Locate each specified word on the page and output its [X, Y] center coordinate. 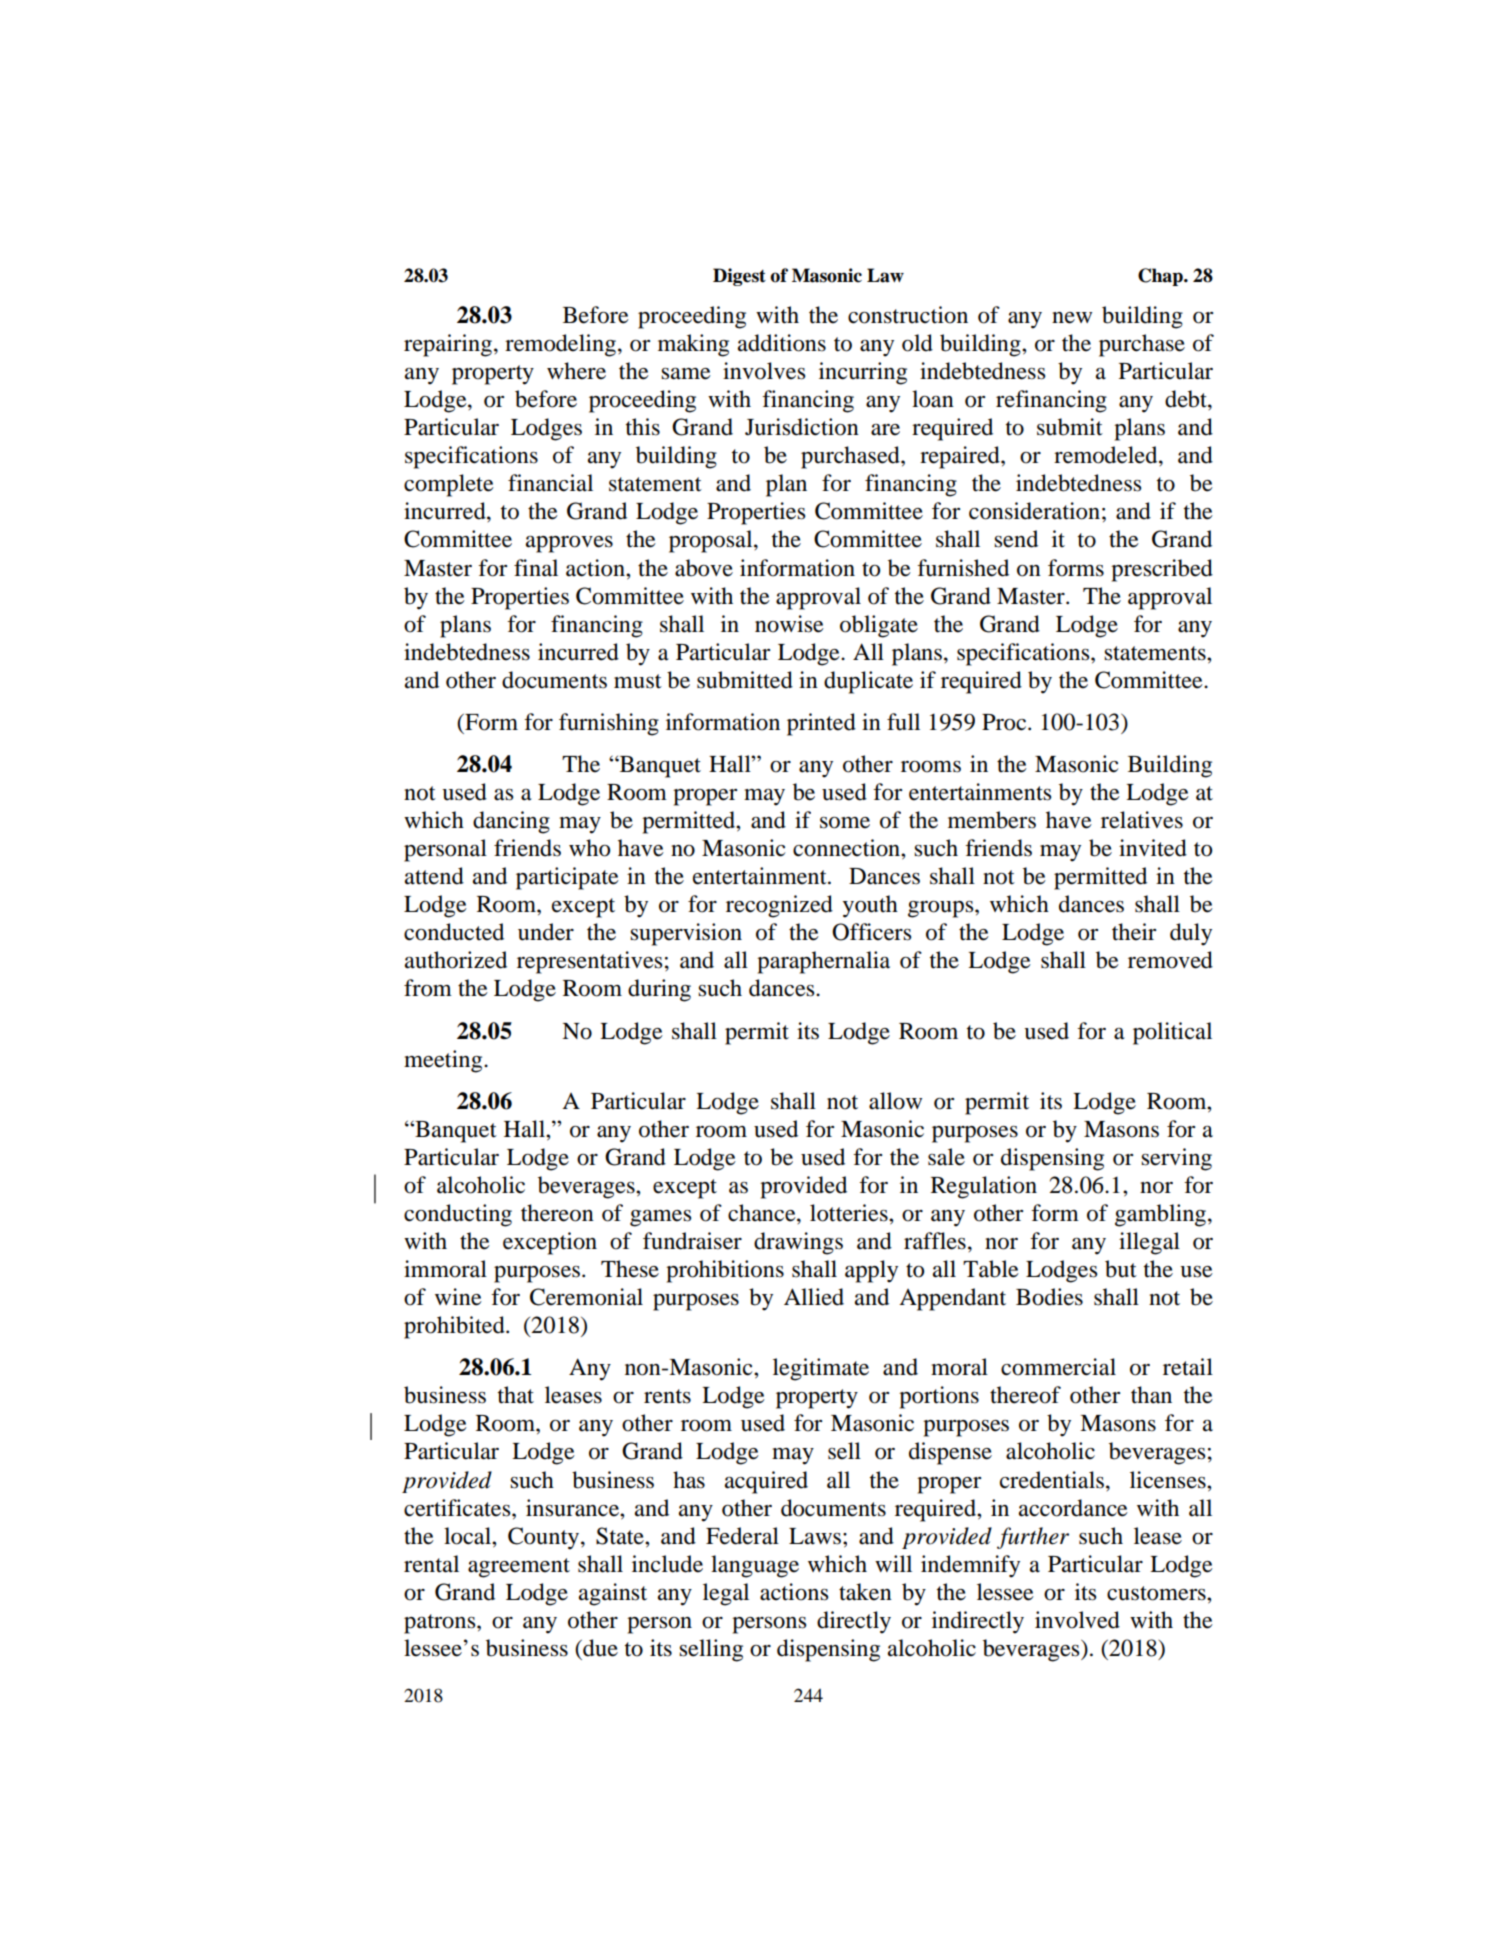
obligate [879, 626]
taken [865, 1592]
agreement [519, 1568]
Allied [814, 1297]
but [1121, 1269]
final [536, 568]
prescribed [1162, 570]
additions [782, 343]
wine [458, 1297]
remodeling [562, 345]
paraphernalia [823, 962]
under [546, 932]
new [1072, 318]
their [1134, 932]
